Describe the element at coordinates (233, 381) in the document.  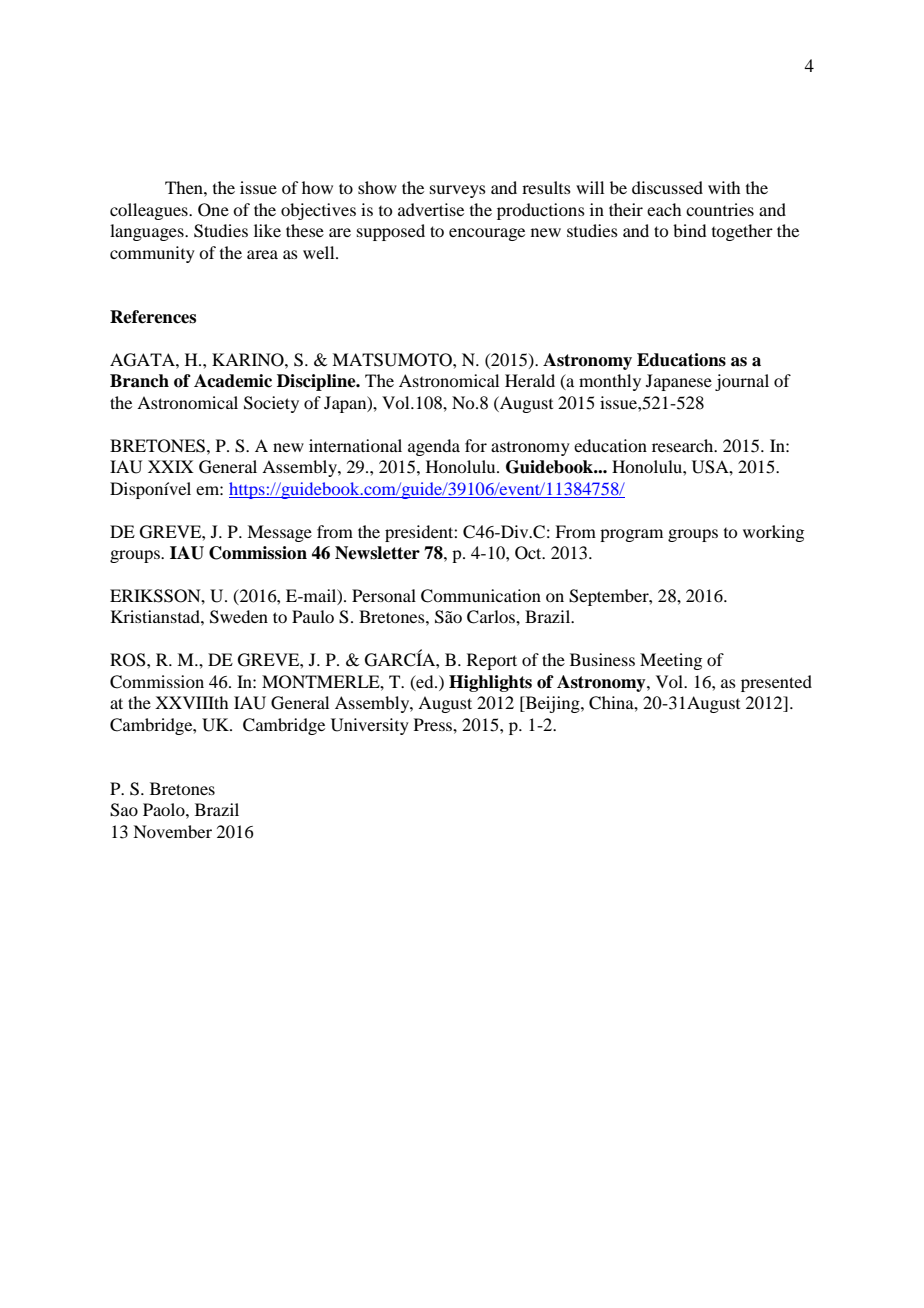
I see `Academic` at that location.
